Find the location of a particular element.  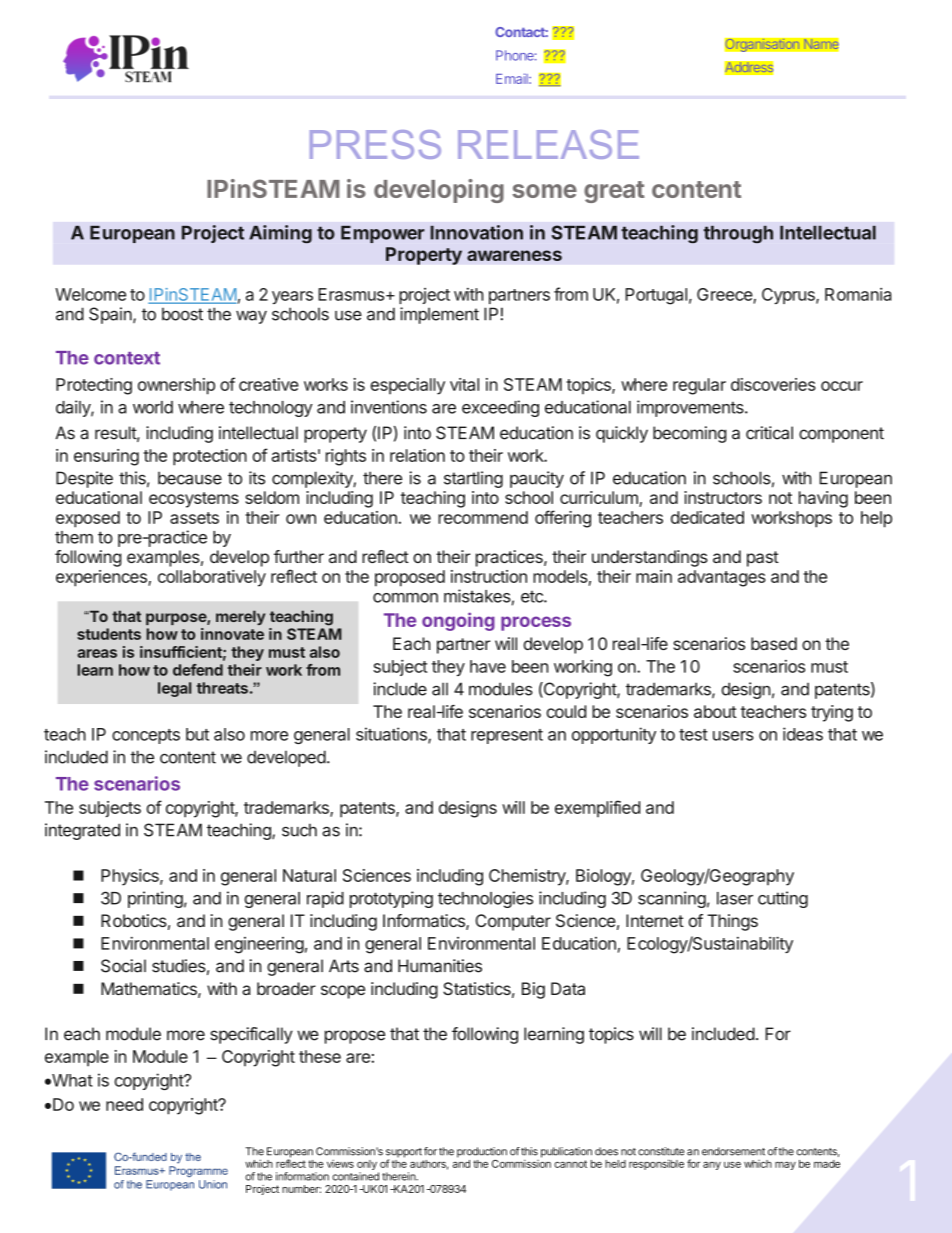

PRESS is located at coordinates (375, 144).
